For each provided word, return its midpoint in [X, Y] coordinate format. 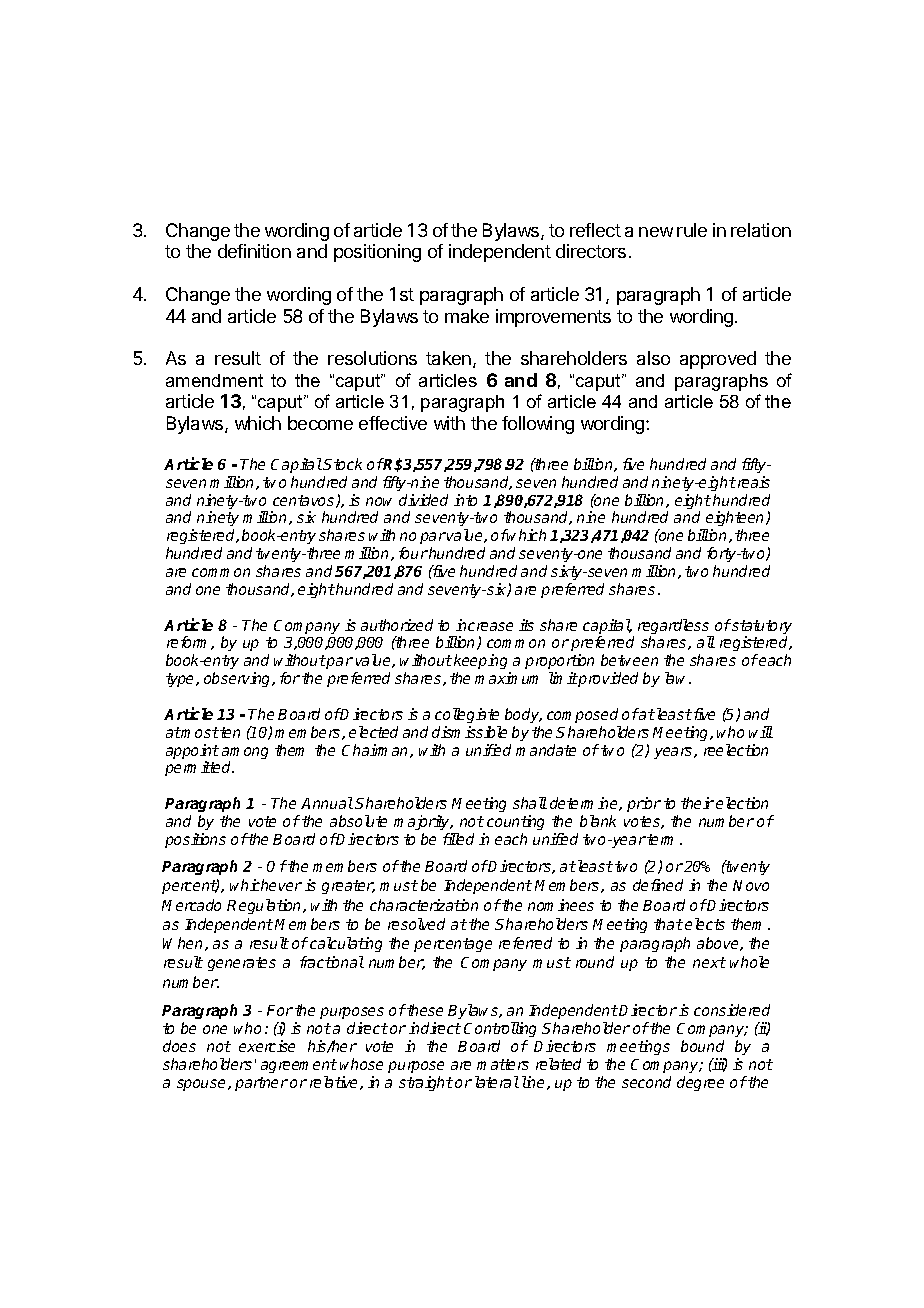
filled [458, 839]
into [465, 500]
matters [503, 1064]
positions [195, 840]
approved [718, 360]
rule [692, 230]
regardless [675, 628]
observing [239, 679]
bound [702, 1046]
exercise [267, 1046]
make [467, 316]
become [320, 423]
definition [254, 251]
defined [658, 885]
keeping [482, 663]
